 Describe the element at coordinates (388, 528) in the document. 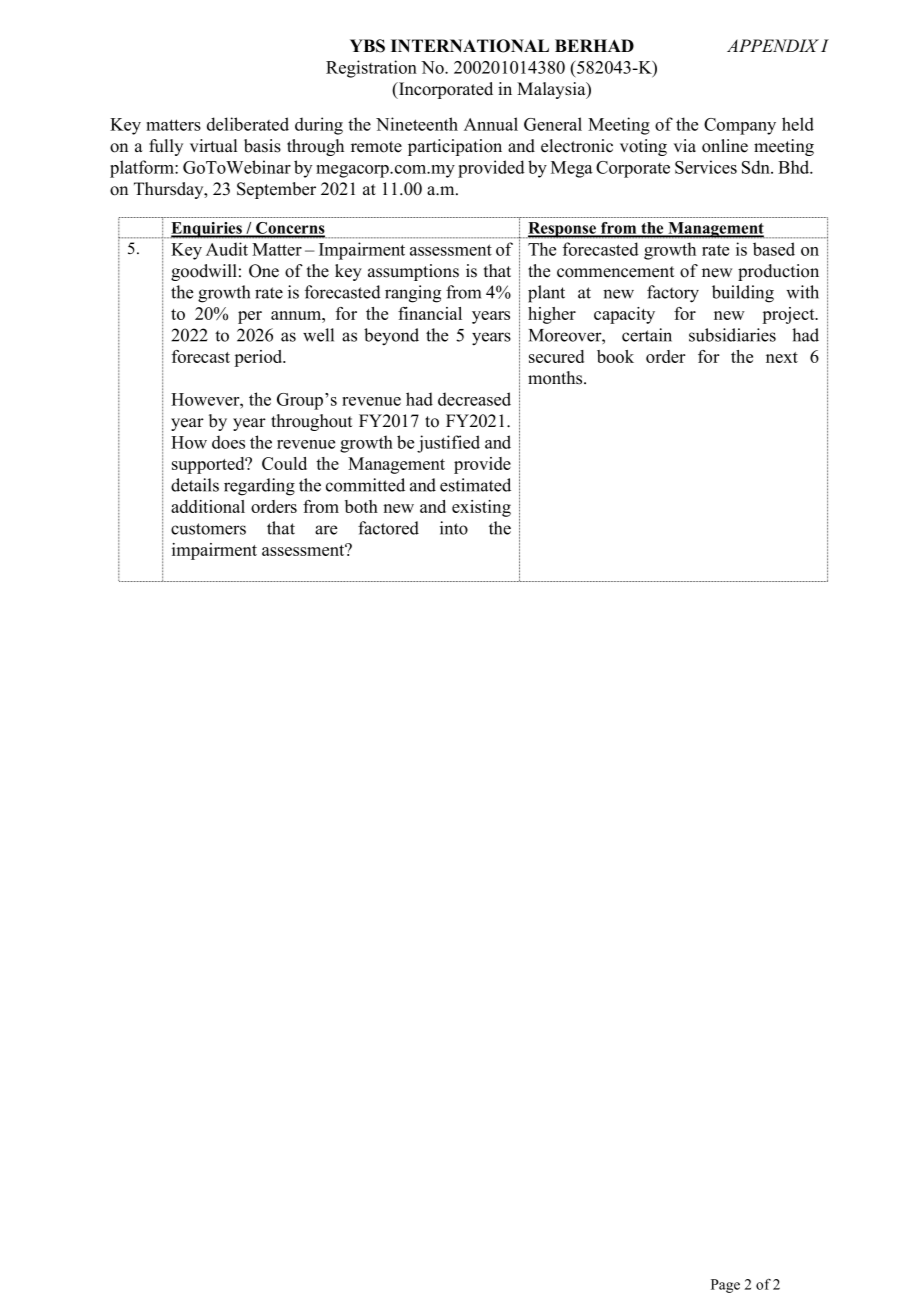

I see `factored` at that location.
